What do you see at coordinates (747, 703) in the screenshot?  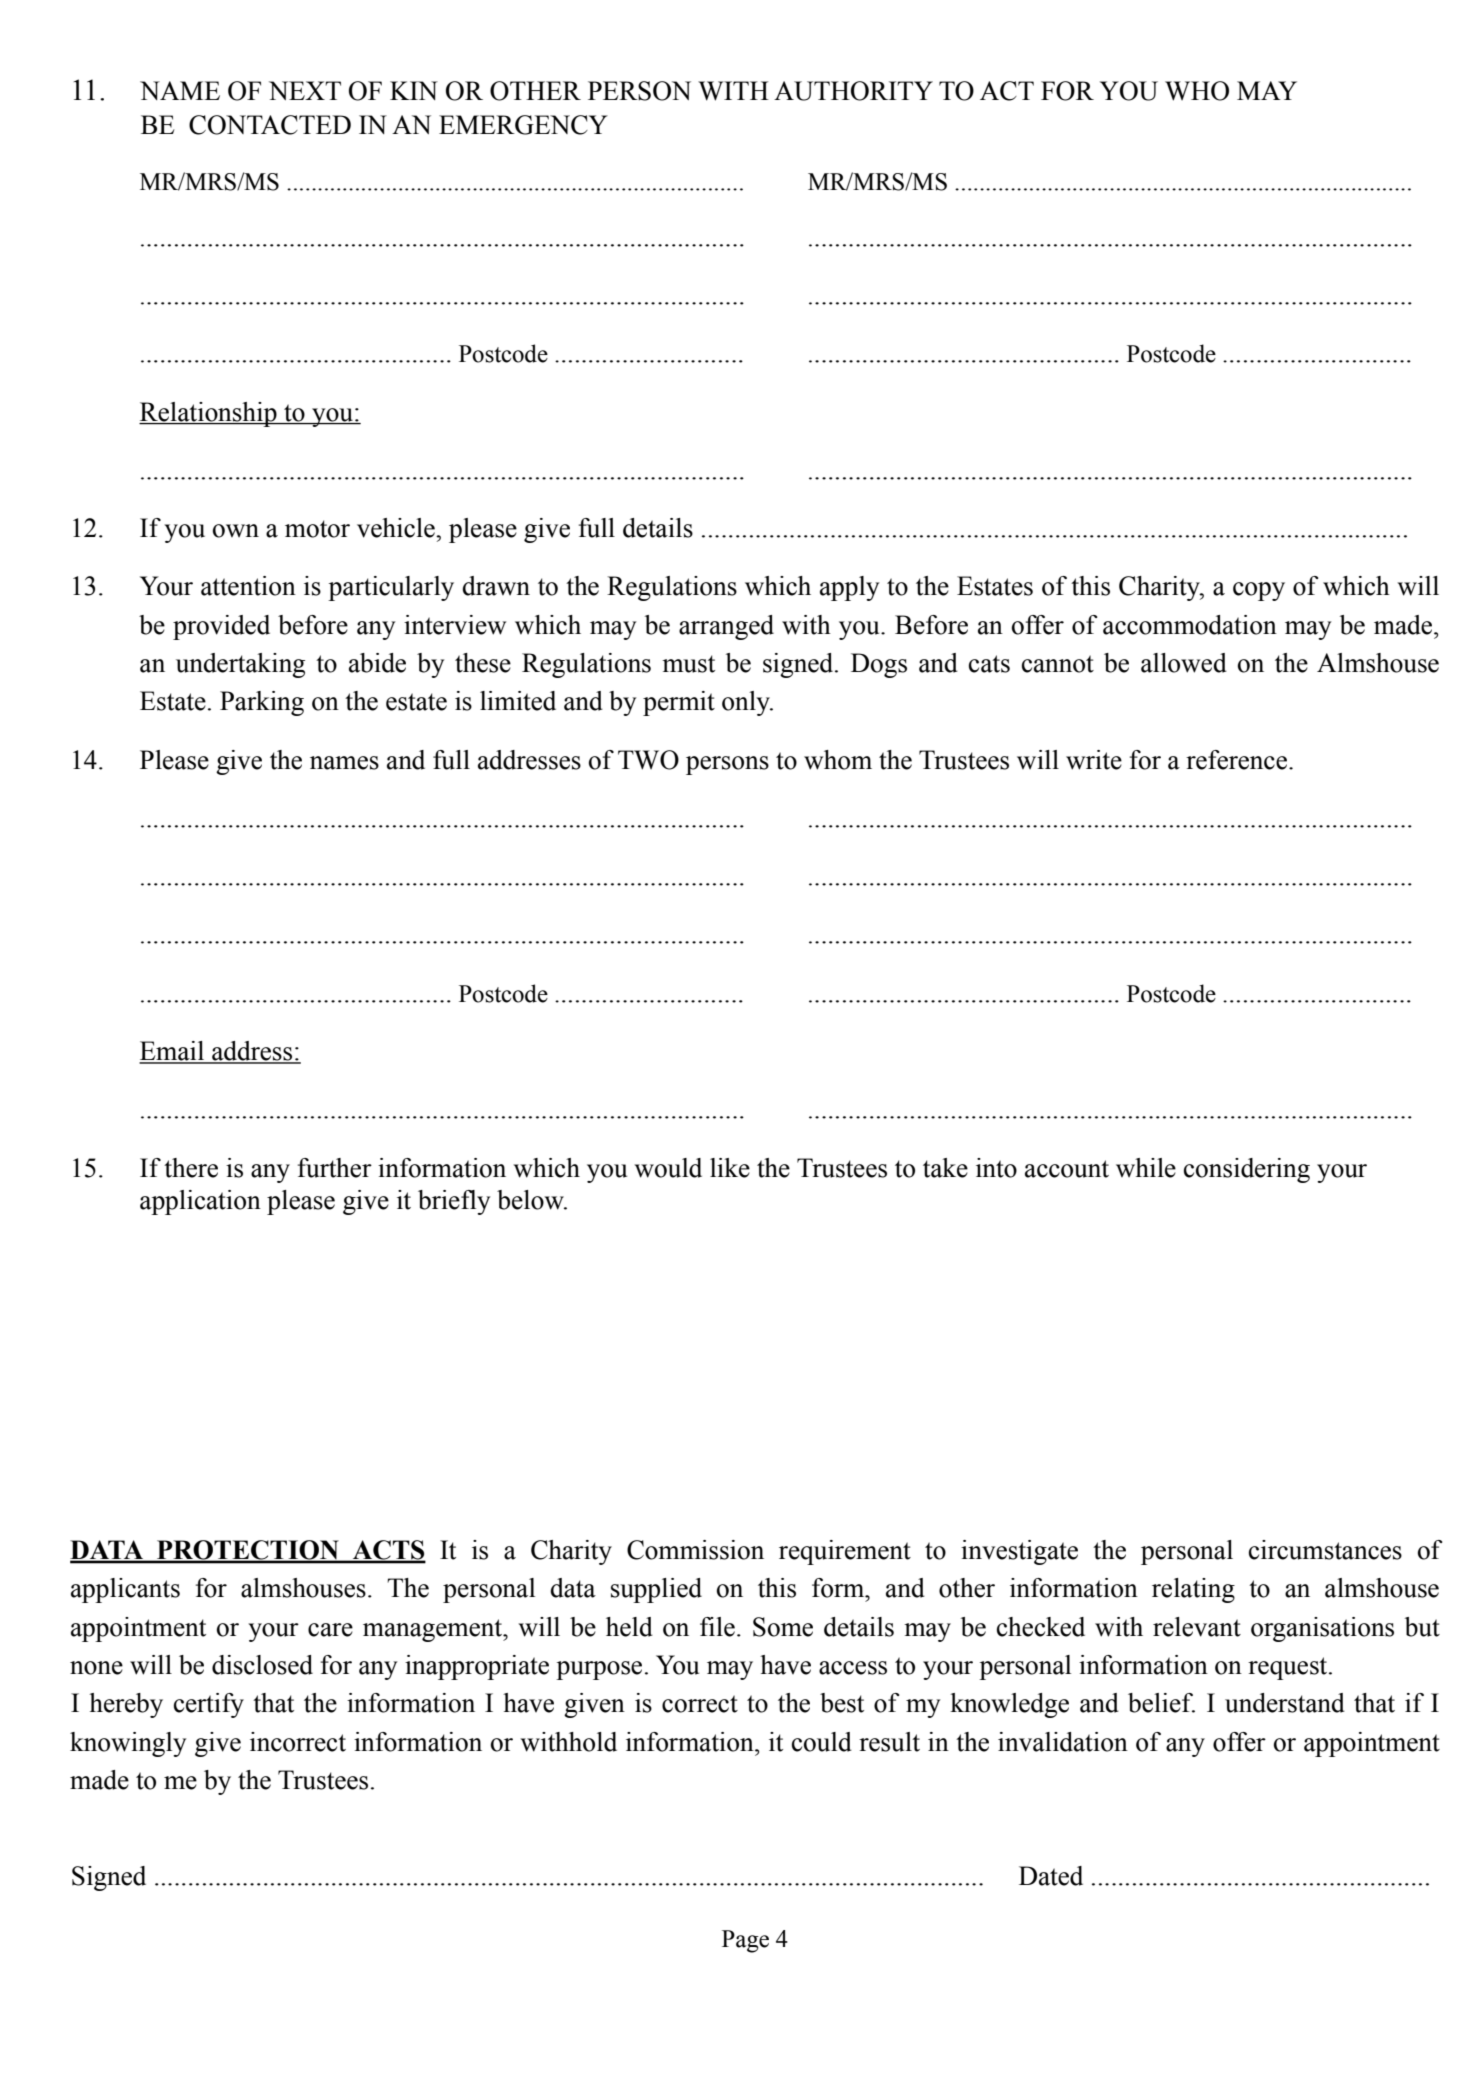 I see `only` at bounding box center [747, 703].
